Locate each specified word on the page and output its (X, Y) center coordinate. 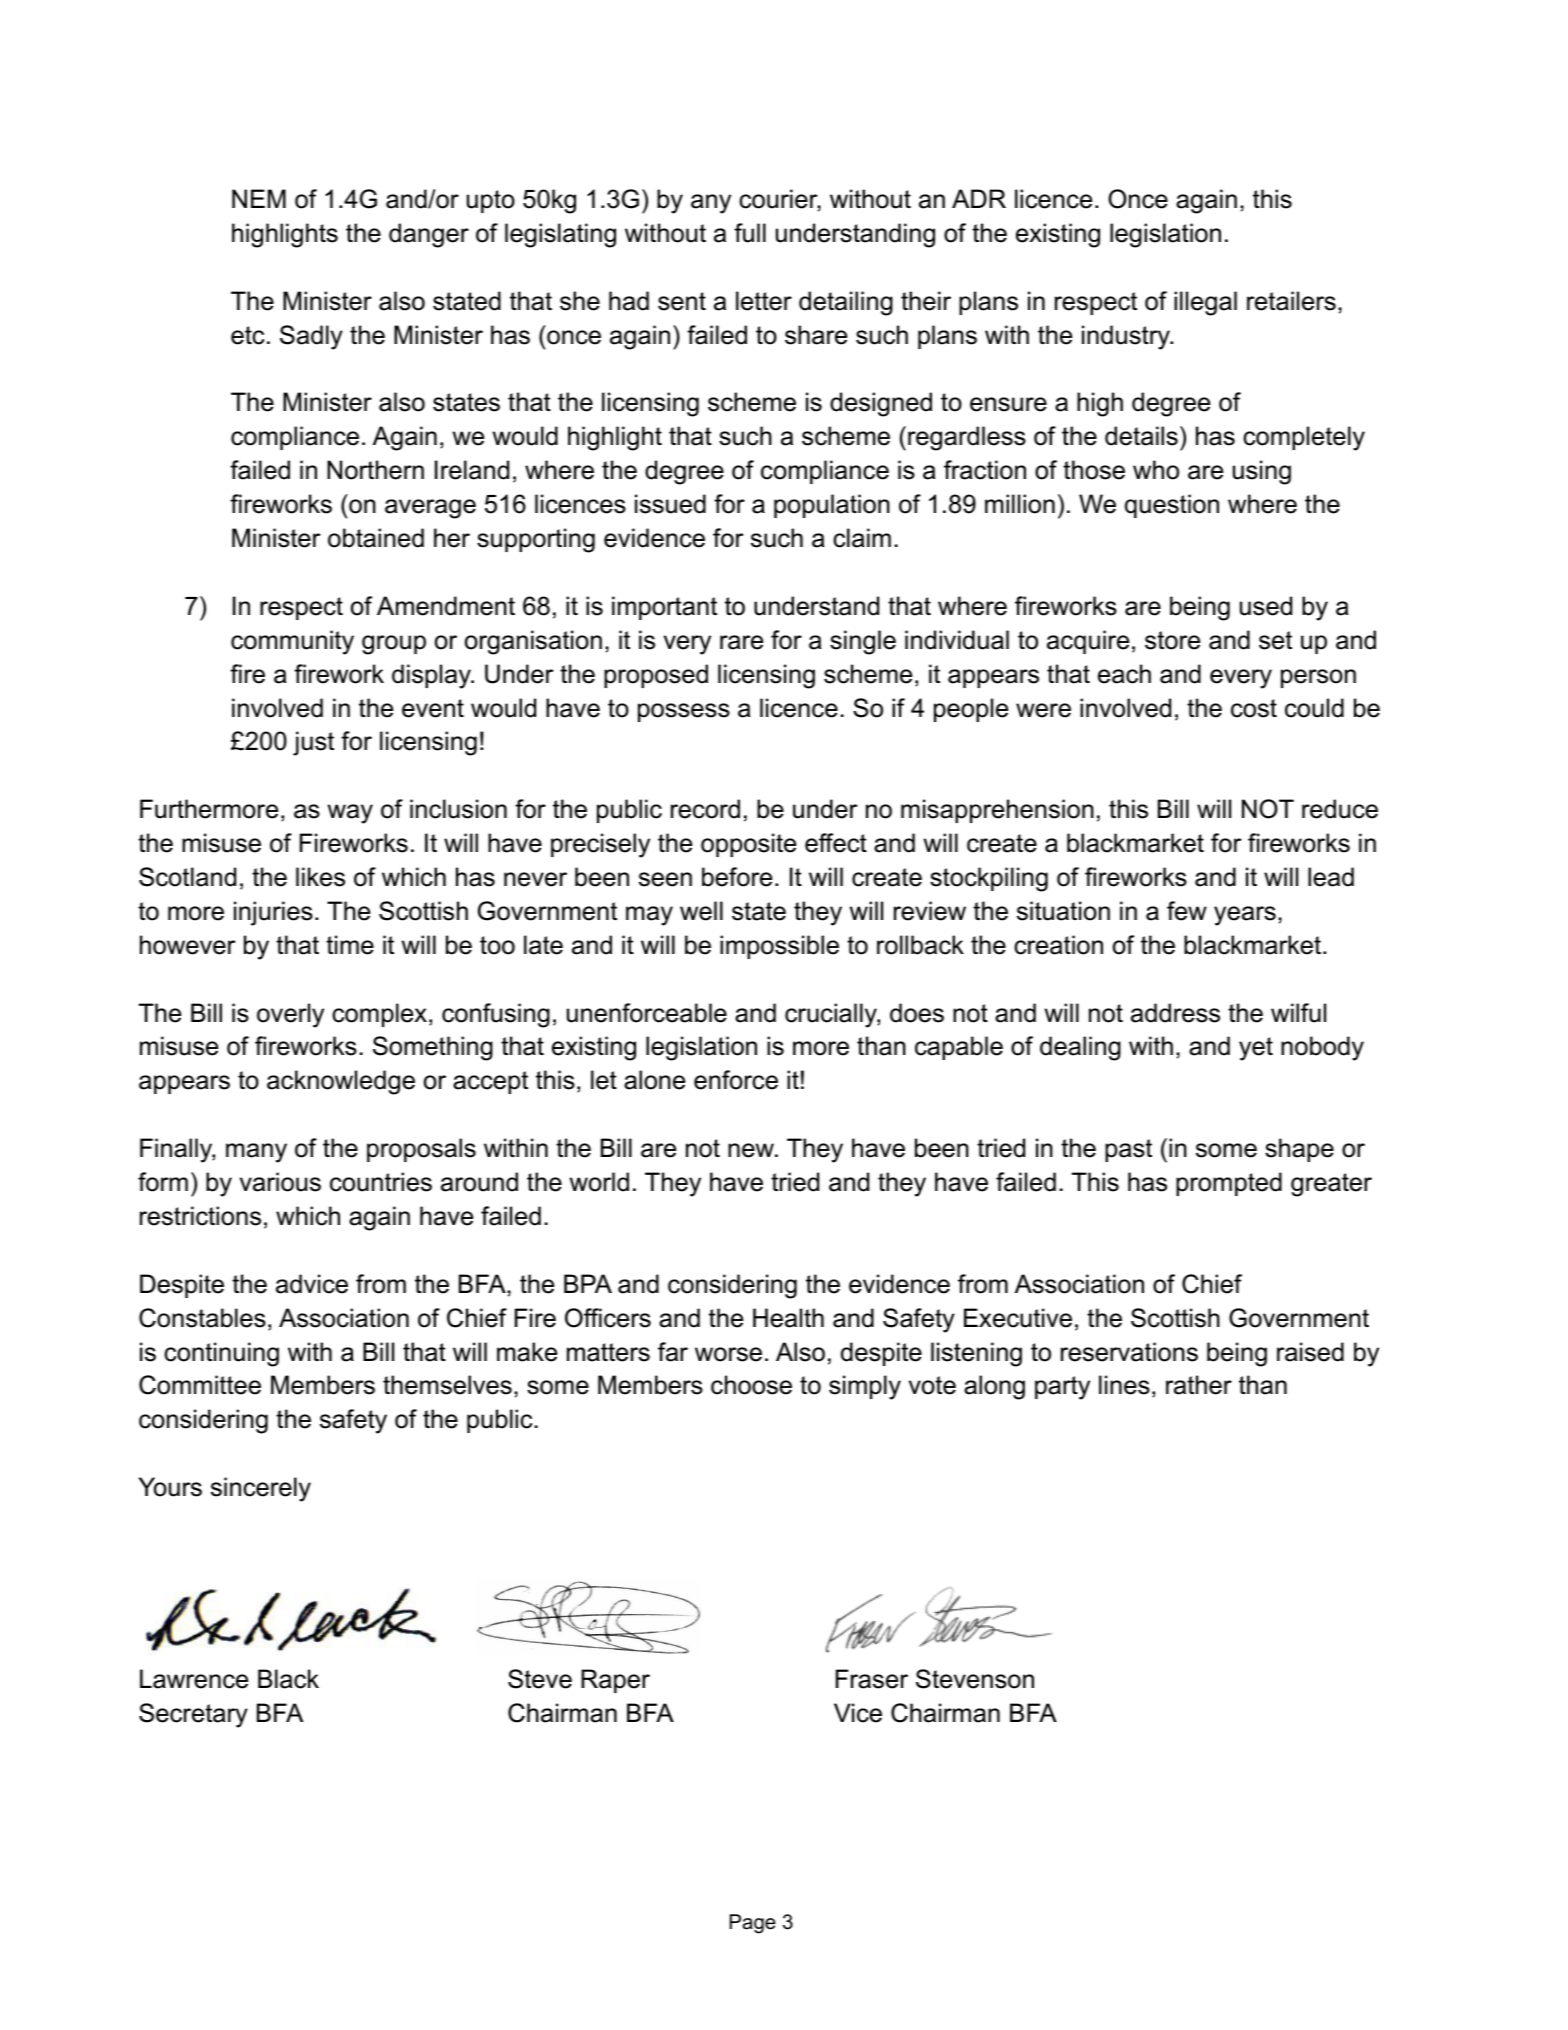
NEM (259, 198)
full (750, 233)
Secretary (193, 1715)
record (705, 809)
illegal (1205, 303)
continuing (221, 1354)
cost (1254, 708)
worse (728, 1354)
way (350, 814)
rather (1199, 1385)
